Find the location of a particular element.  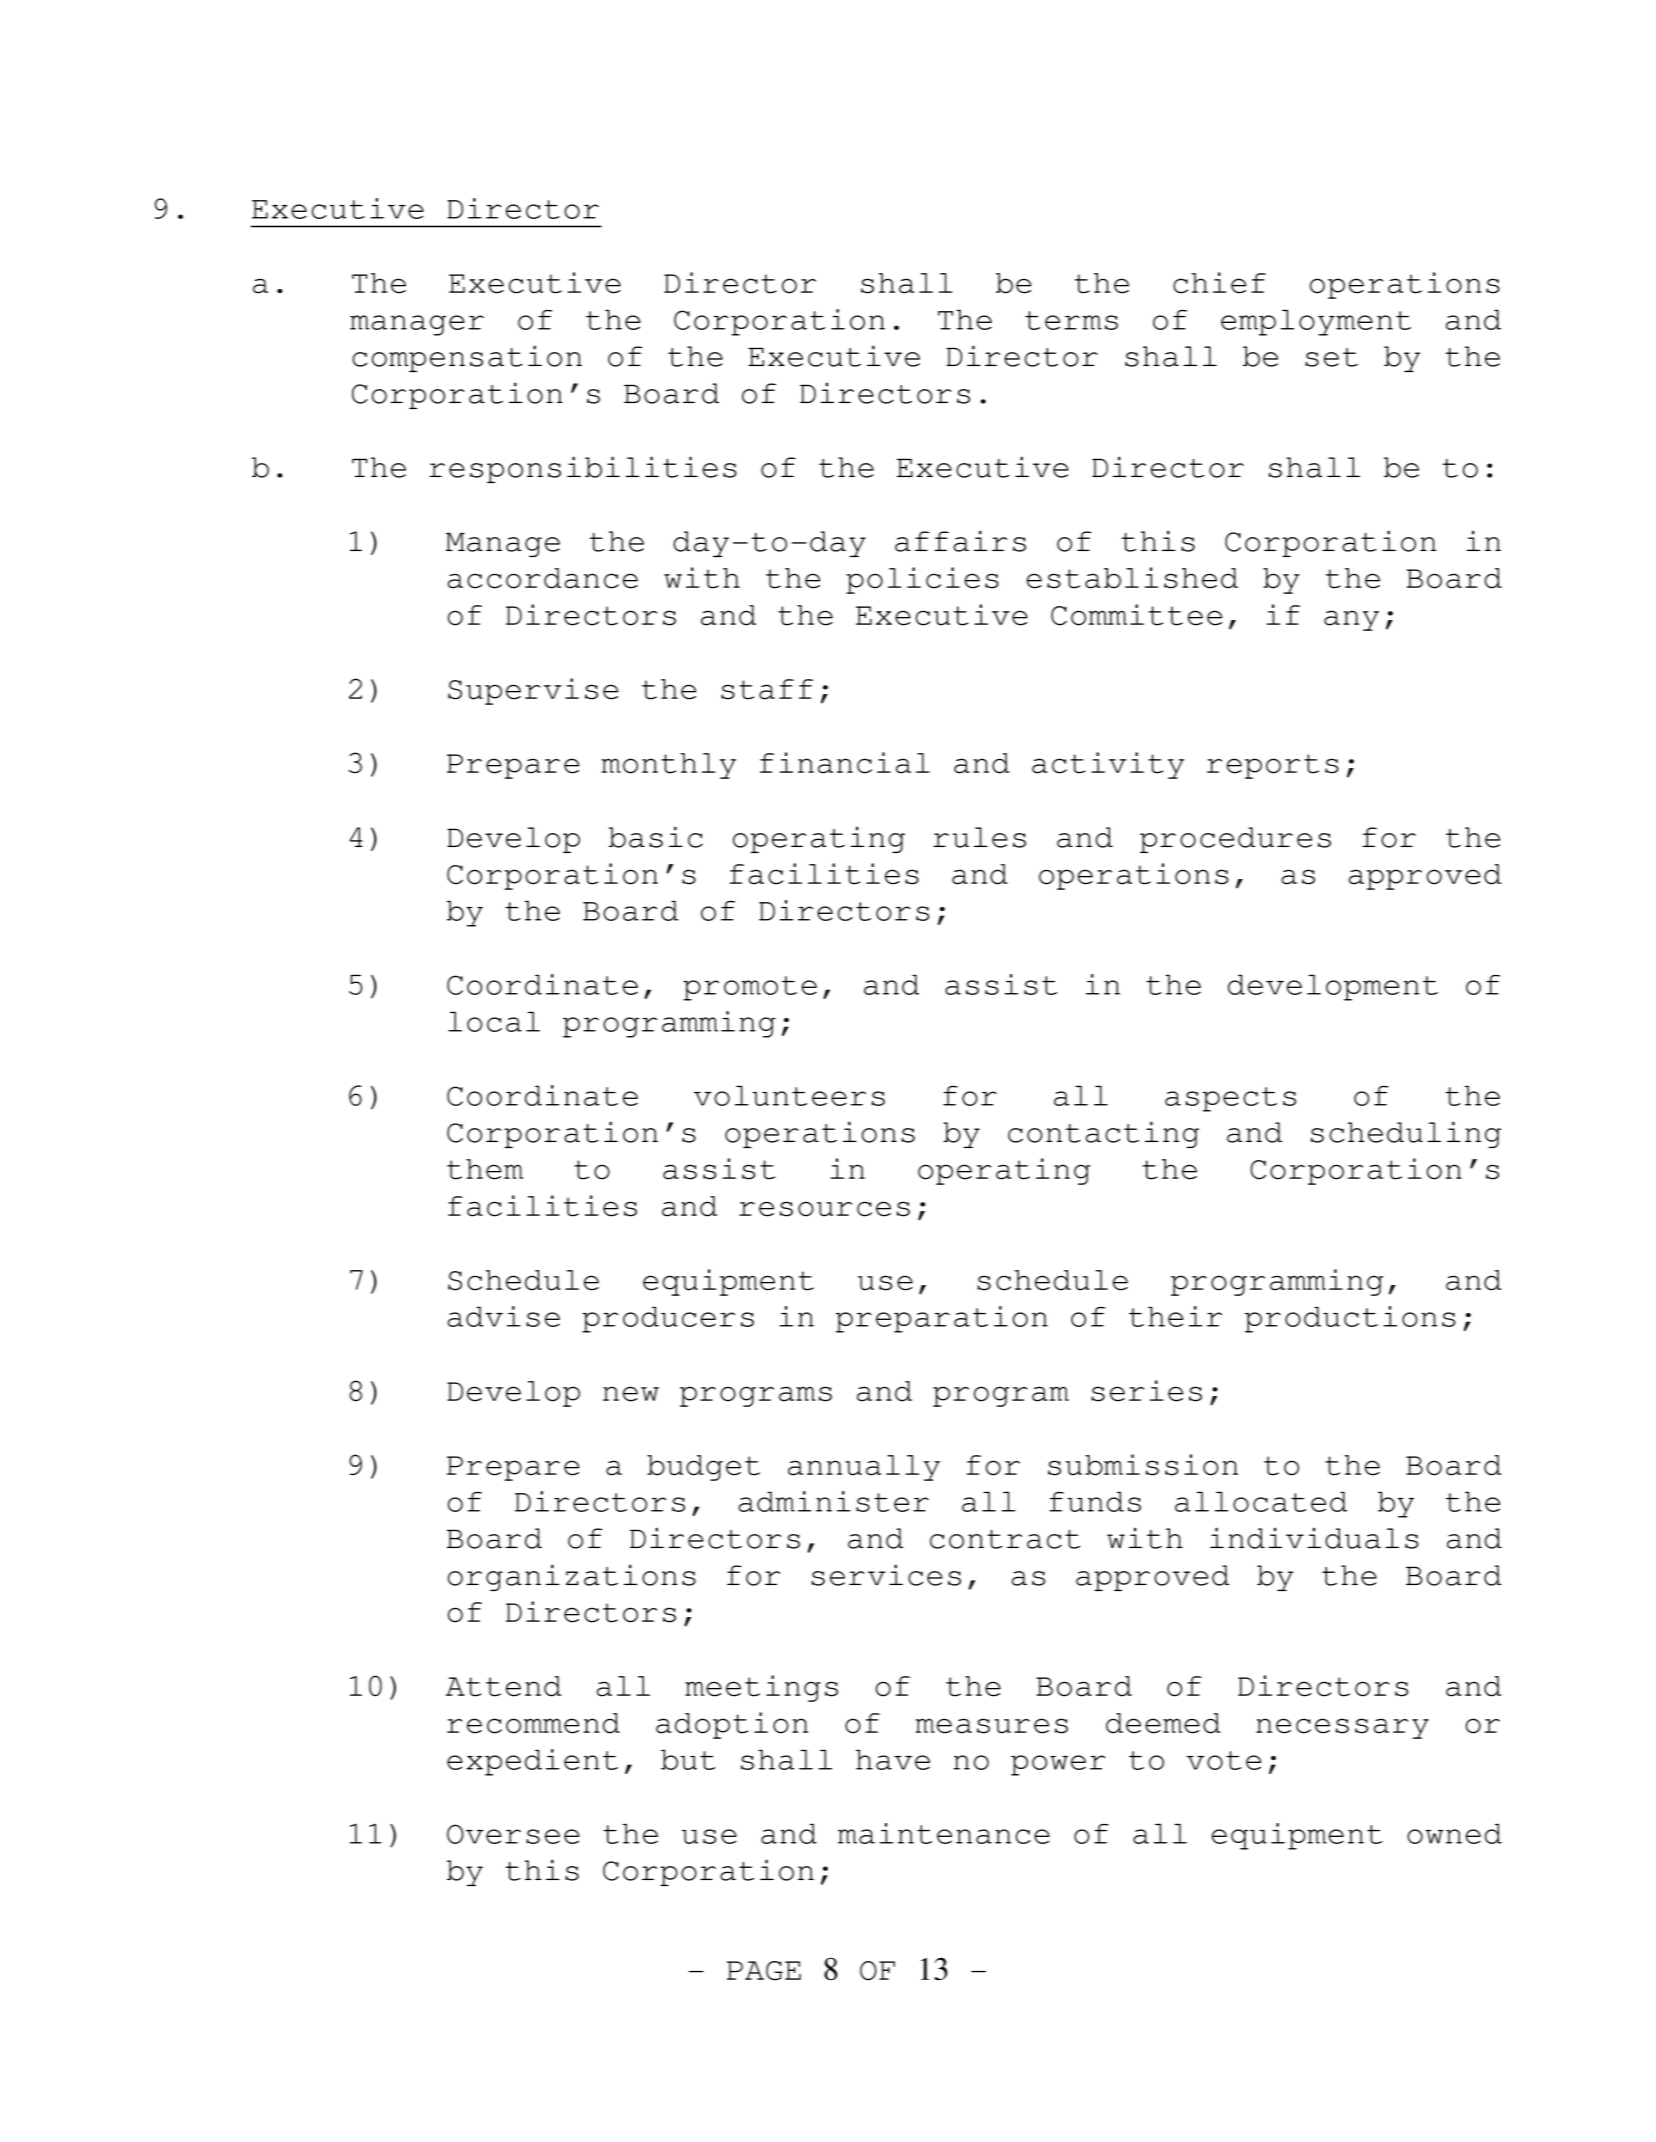

compensation is located at coordinates (467, 358).
